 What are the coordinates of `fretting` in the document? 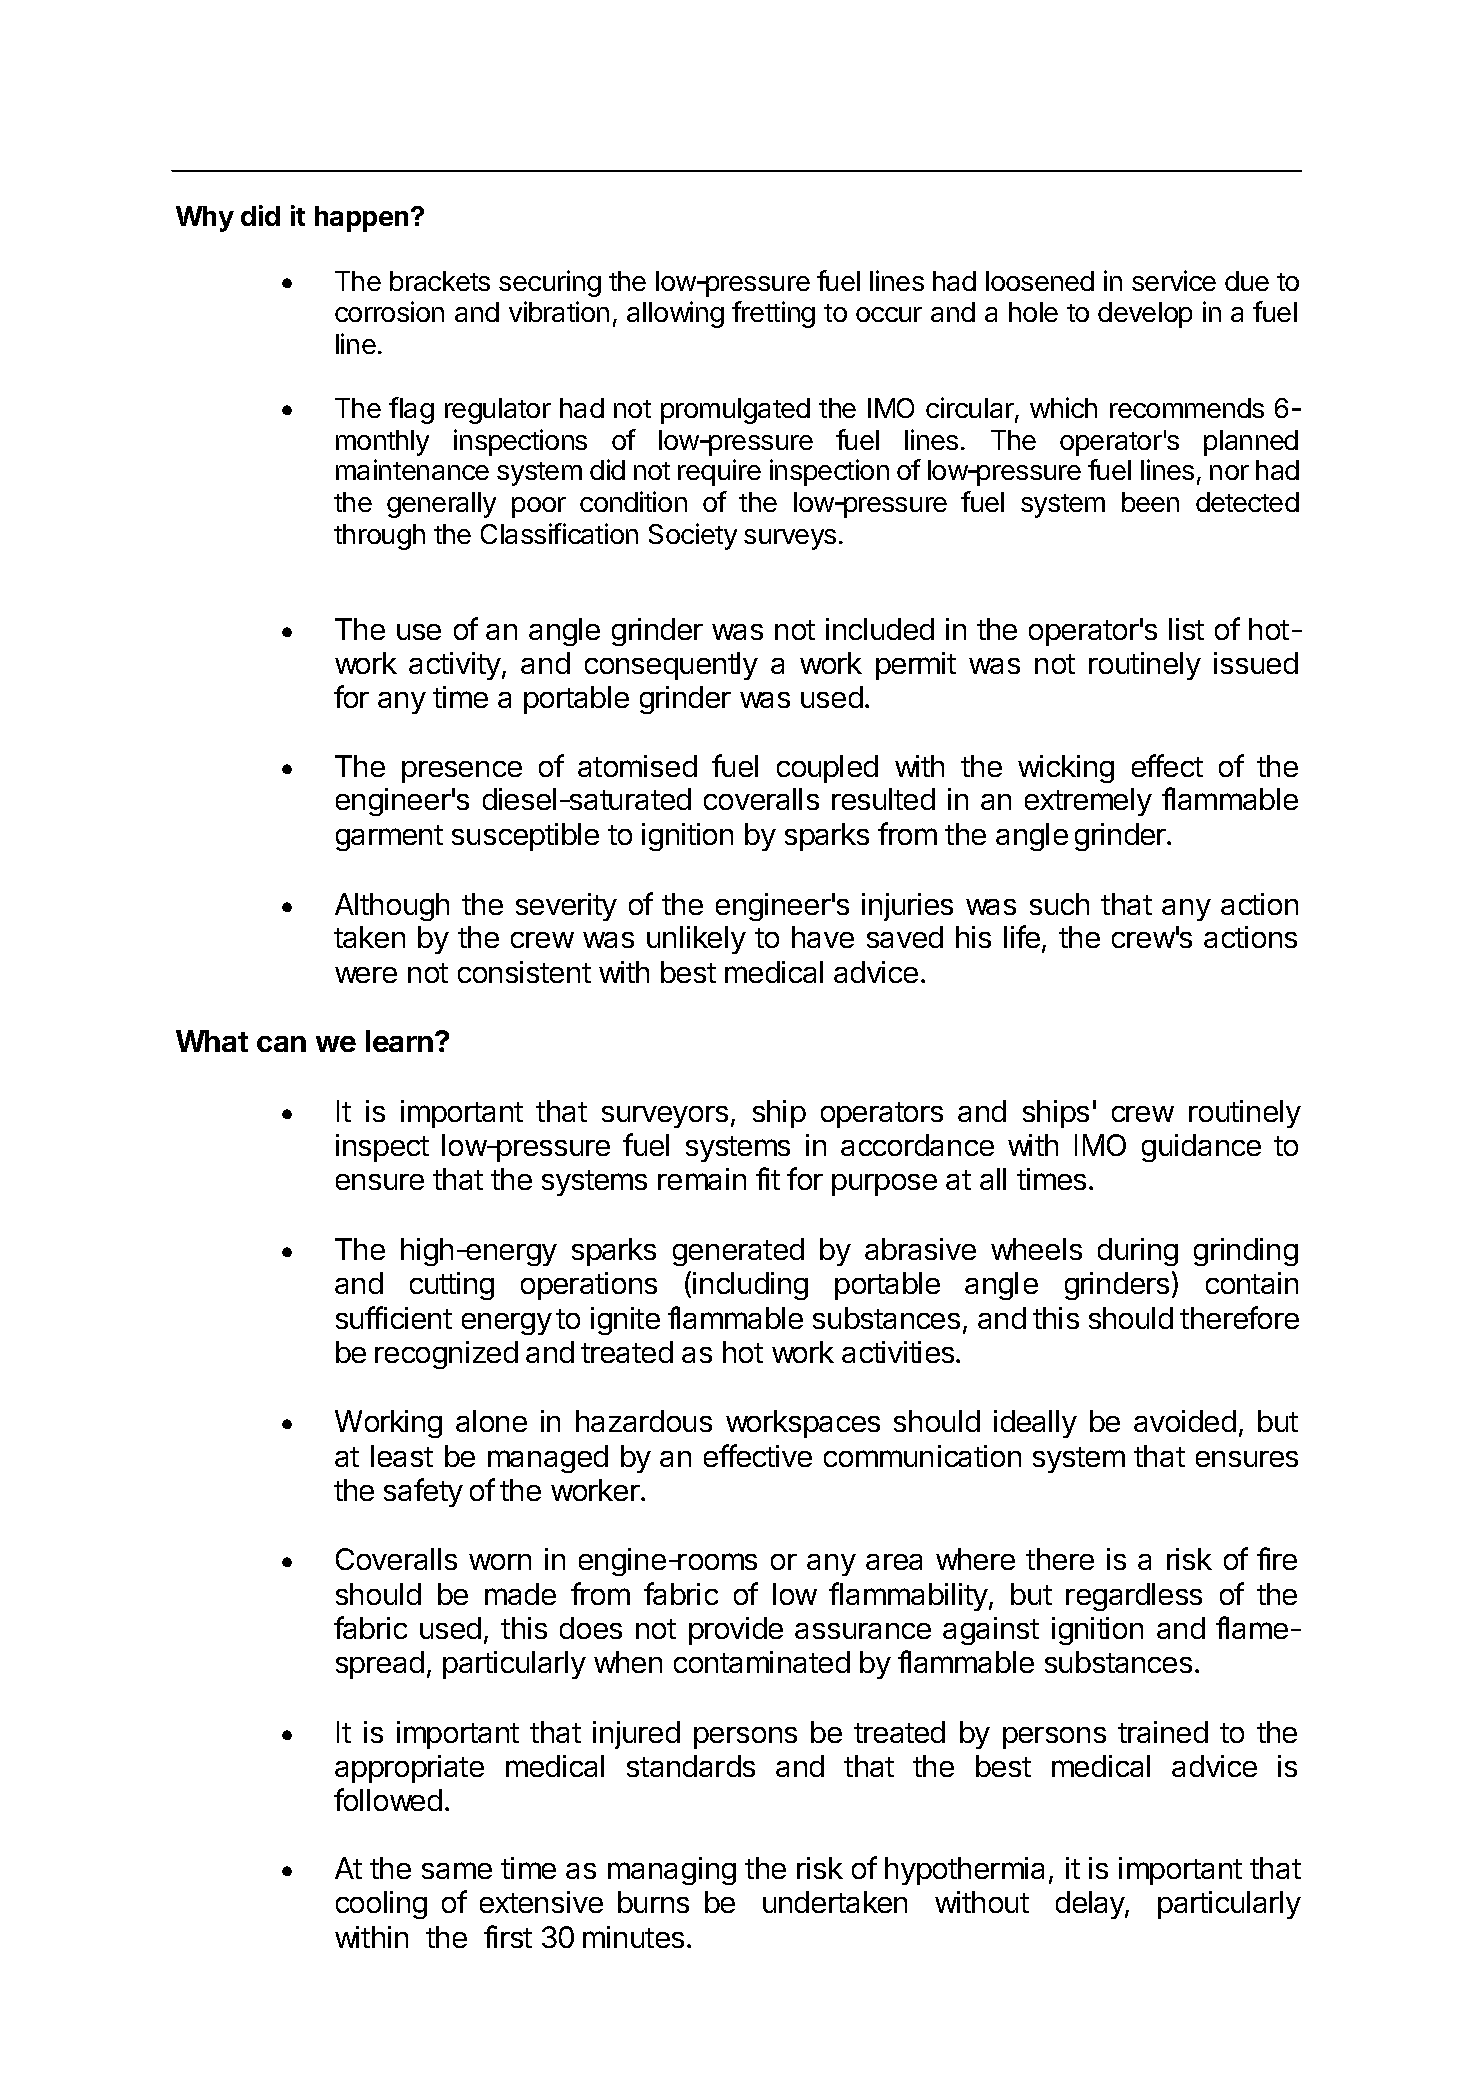 It's located at (773, 314).
